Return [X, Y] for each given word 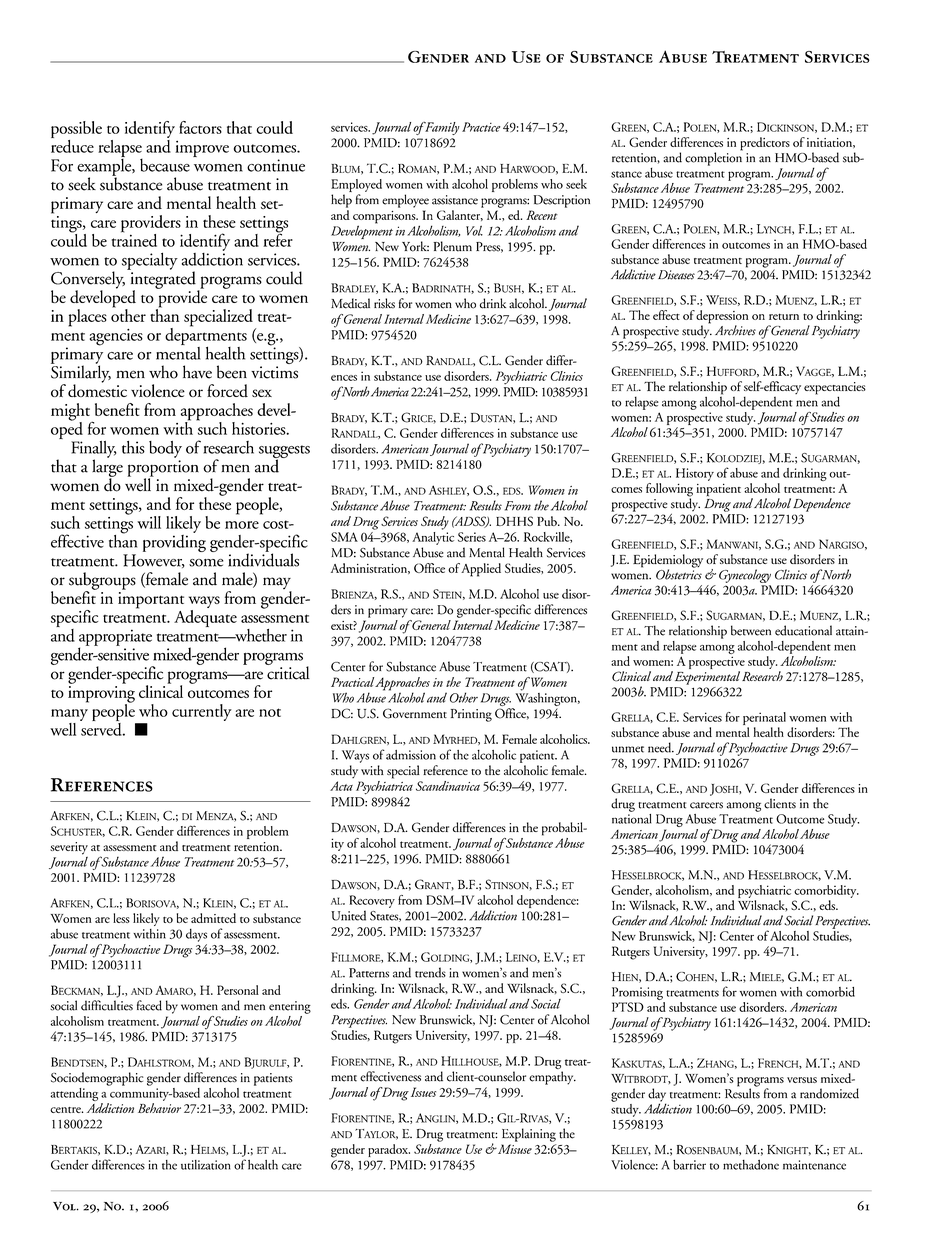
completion [714, 158]
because [165, 165]
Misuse [513, 1149]
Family [441, 128]
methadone [751, 1165]
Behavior [159, 1108]
